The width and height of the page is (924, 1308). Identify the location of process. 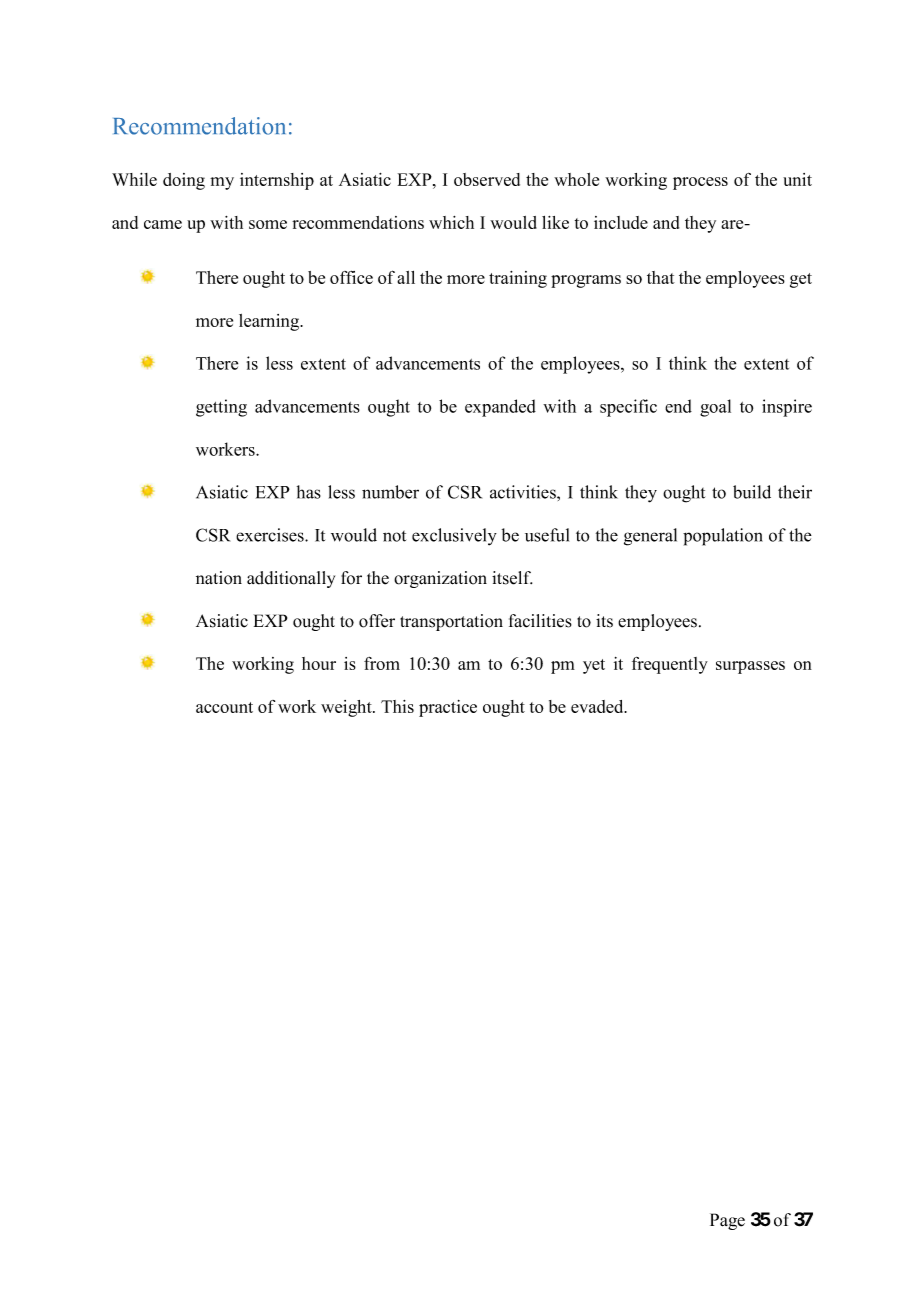
(700, 183).
